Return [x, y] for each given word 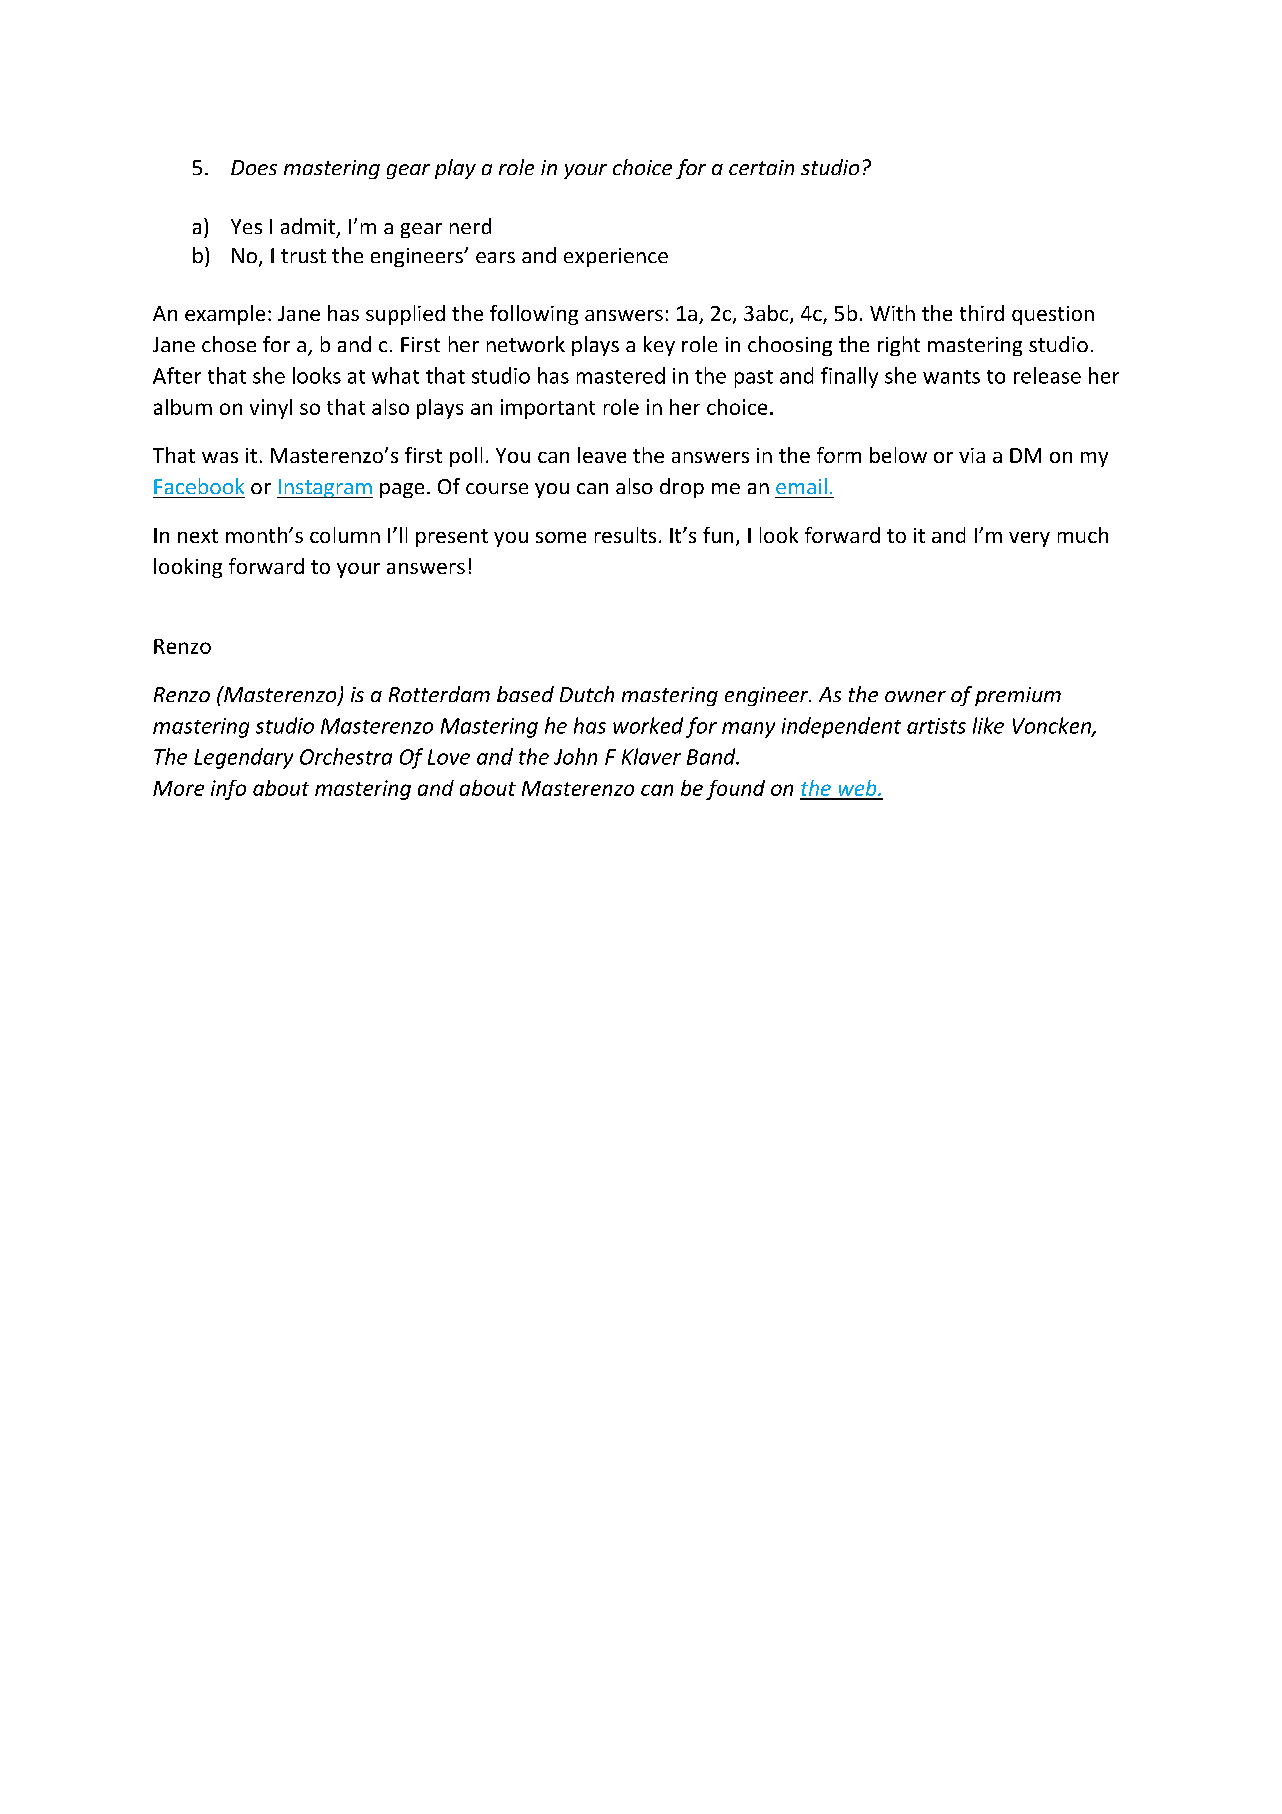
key [659, 346]
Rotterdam [439, 694]
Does [254, 167]
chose [229, 344]
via [972, 455]
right [899, 346]
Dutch [587, 694]
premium [1018, 696]
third [982, 313]
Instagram [325, 488]
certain [761, 167]
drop [682, 488]
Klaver [651, 756]
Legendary [243, 758]
